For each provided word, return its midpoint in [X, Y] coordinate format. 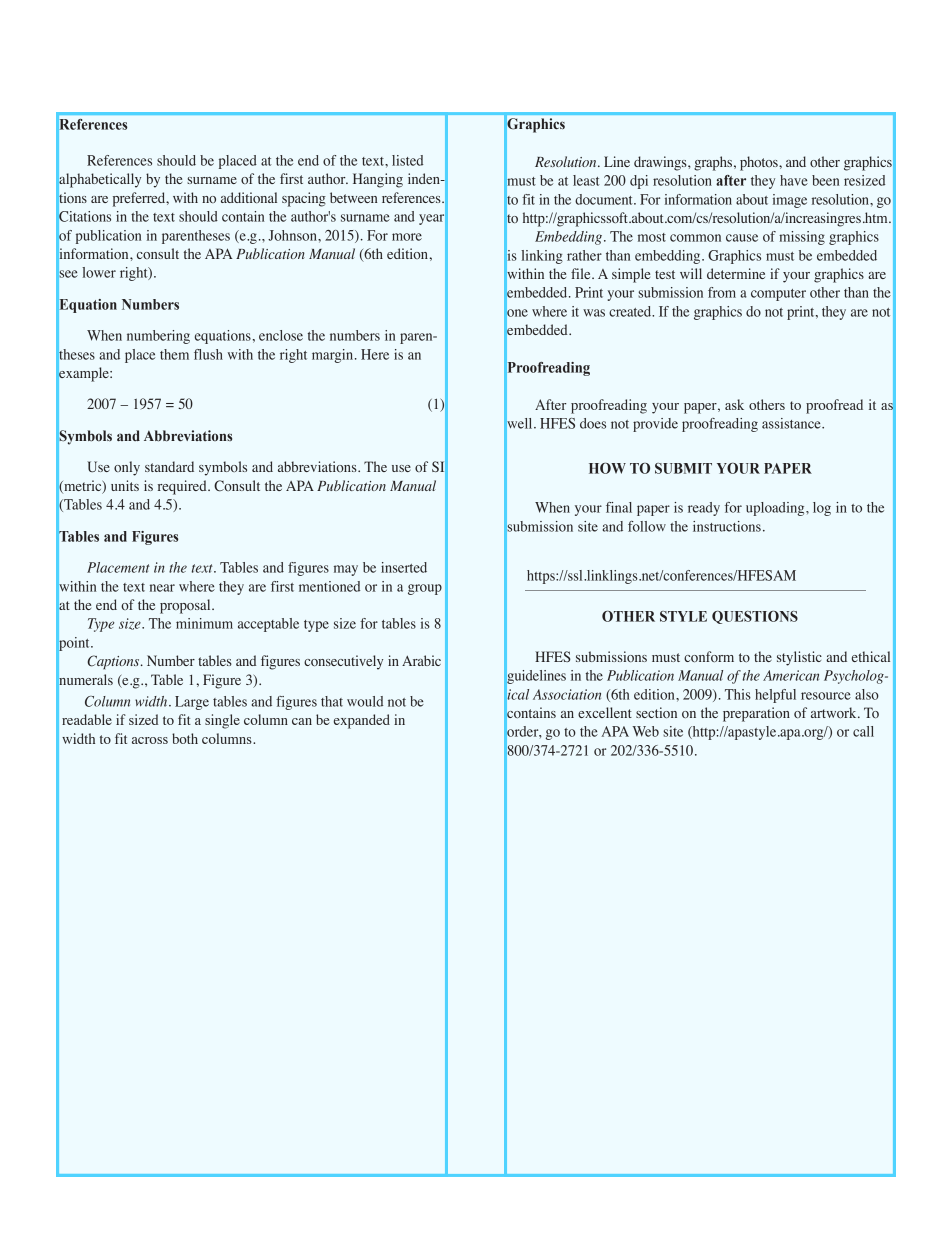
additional [249, 197]
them [174, 354]
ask [734, 404]
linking [542, 257]
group [425, 589]
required [183, 487]
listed [407, 160]
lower [99, 272]
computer [778, 295]
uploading [776, 509]
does [593, 423]
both [185, 738]
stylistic [799, 658]
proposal [186, 606]
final [619, 507]
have [794, 180]
